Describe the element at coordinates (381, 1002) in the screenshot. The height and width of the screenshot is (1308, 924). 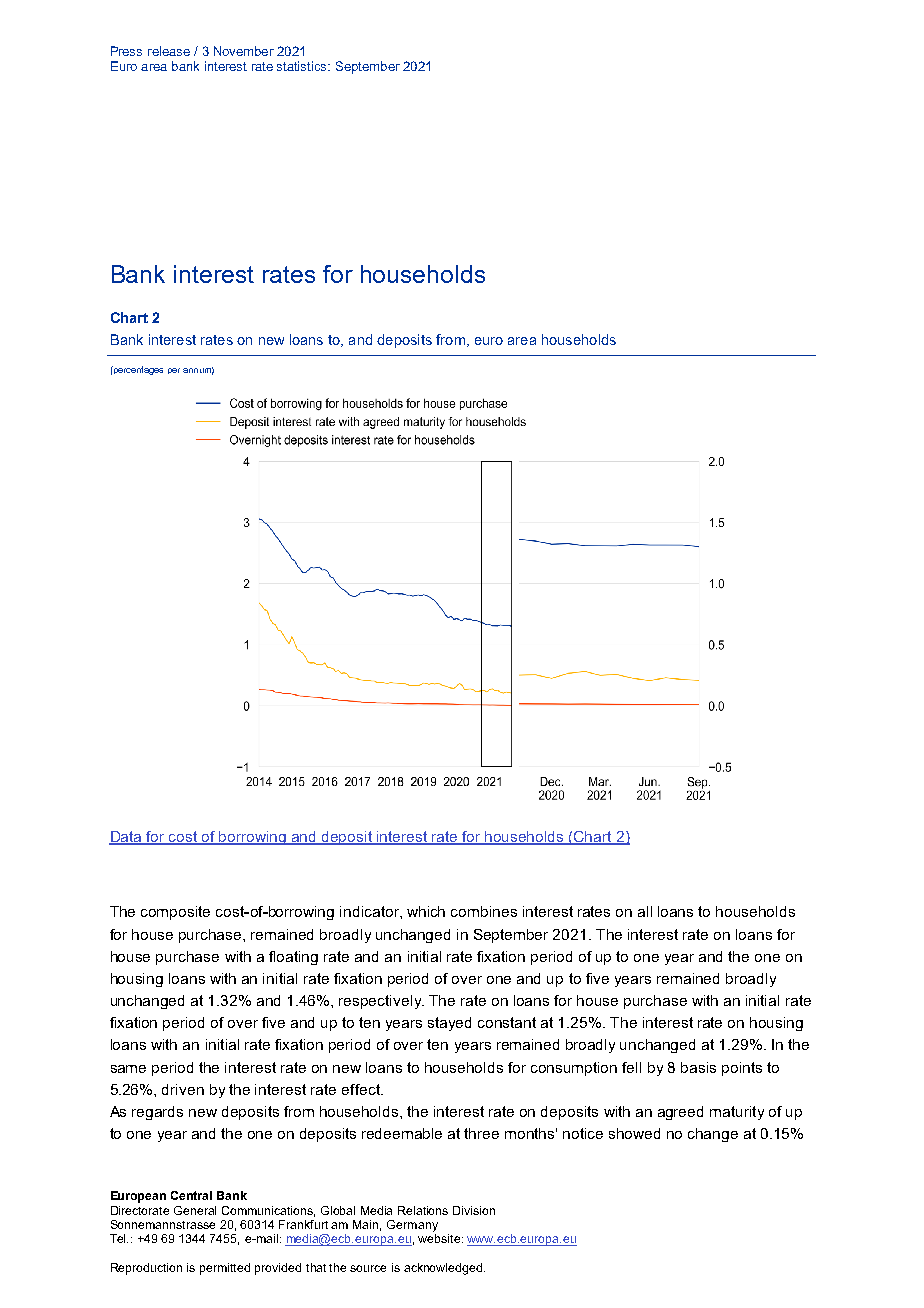
I see `respectively` at that location.
